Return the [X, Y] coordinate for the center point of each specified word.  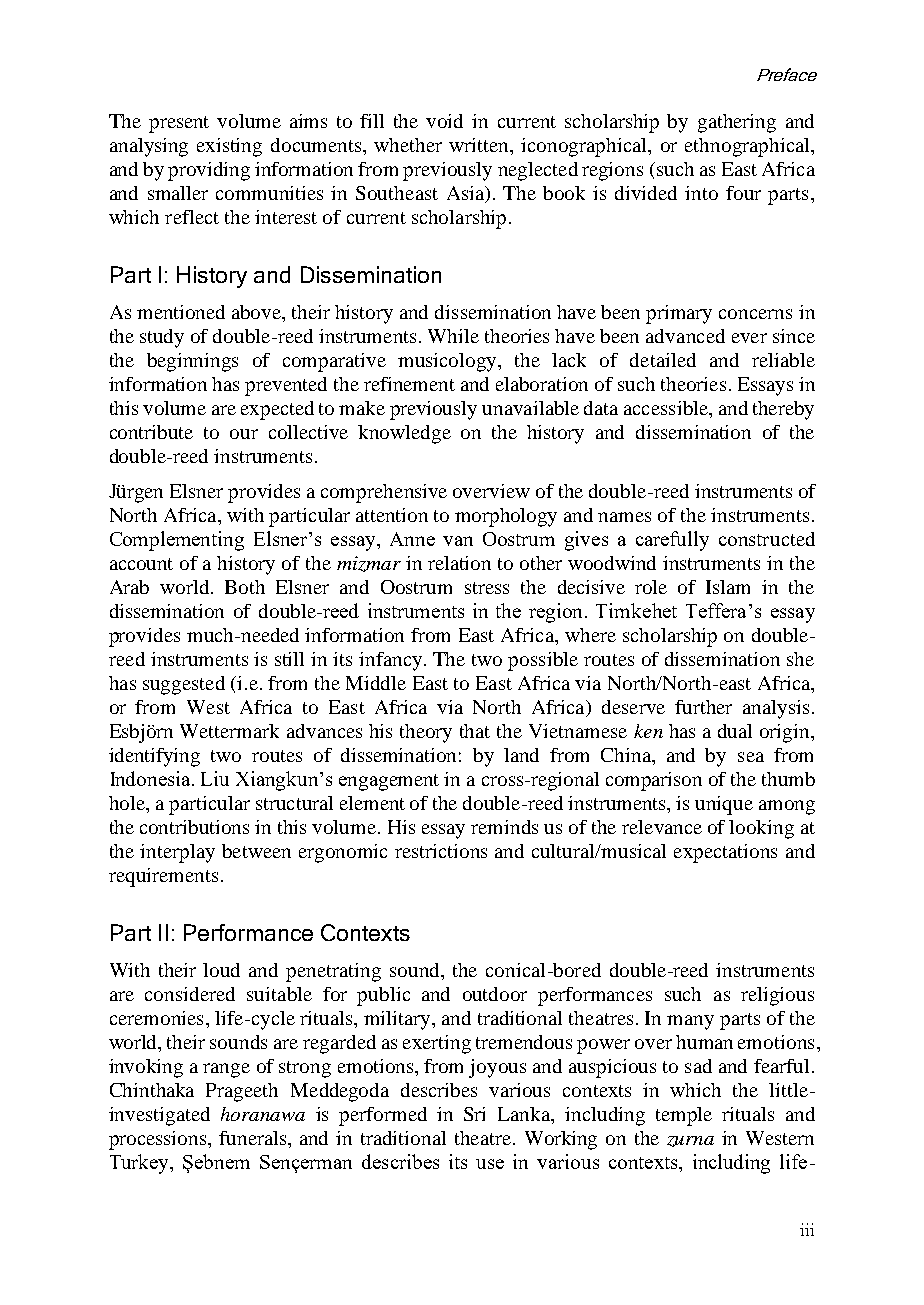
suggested [184, 685]
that [475, 731]
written [480, 146]
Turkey [141, 1164]
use [490, 1164]
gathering [737, 123]
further [703, 707]
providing [209, 171]
